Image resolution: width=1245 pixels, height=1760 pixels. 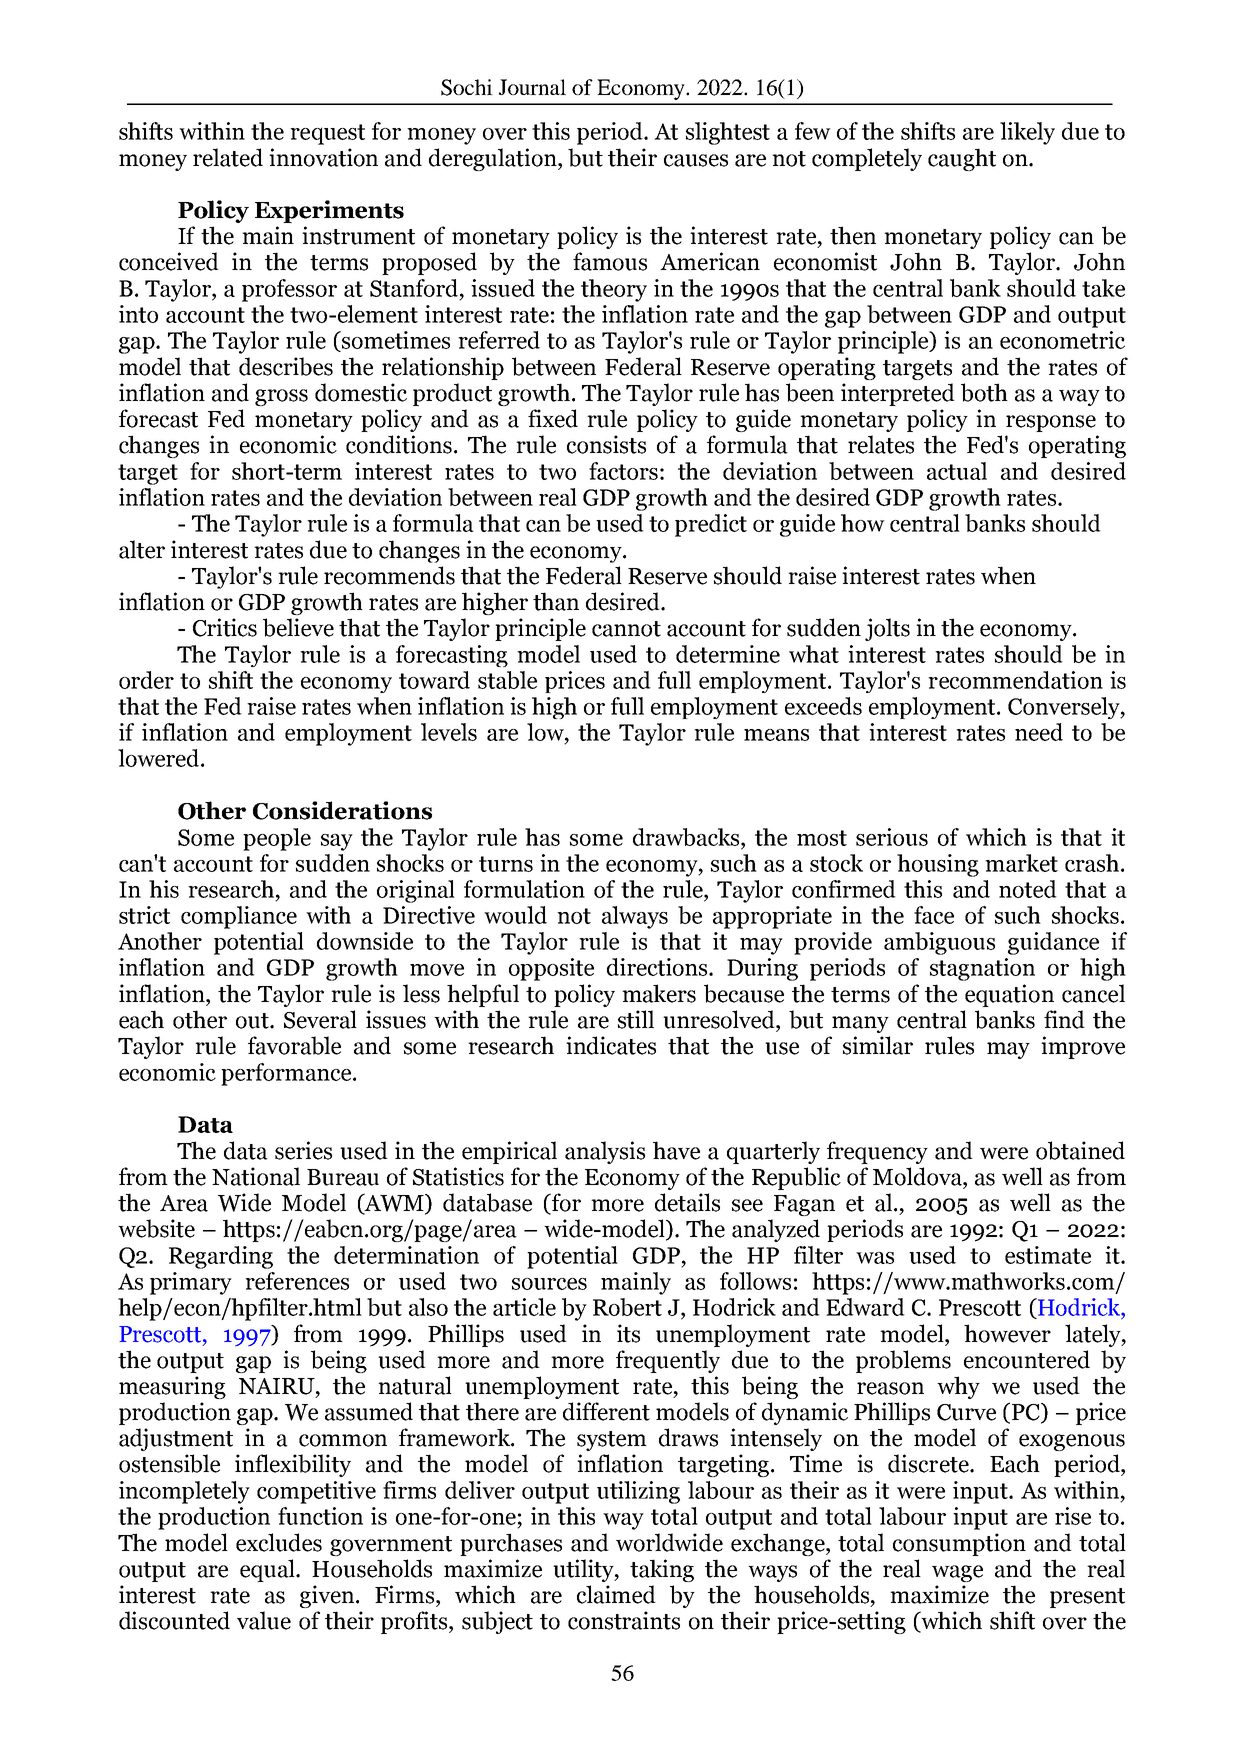 What do you see at coordinates (268, 1570) in the screenshot?
I see `equal` at bounding box center [268, 1570].
